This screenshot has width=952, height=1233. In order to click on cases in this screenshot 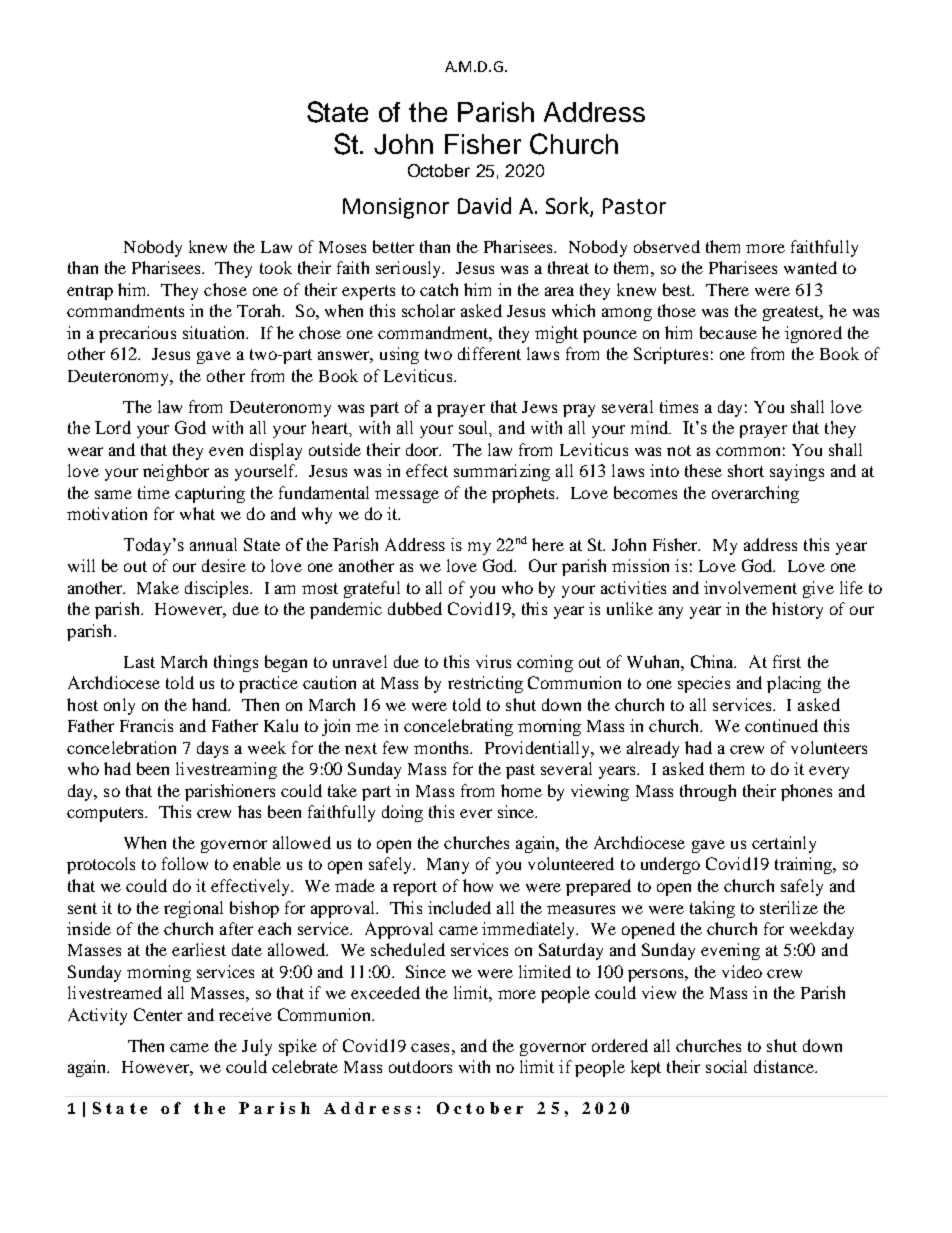, I will do `click(430, 1047)`.
